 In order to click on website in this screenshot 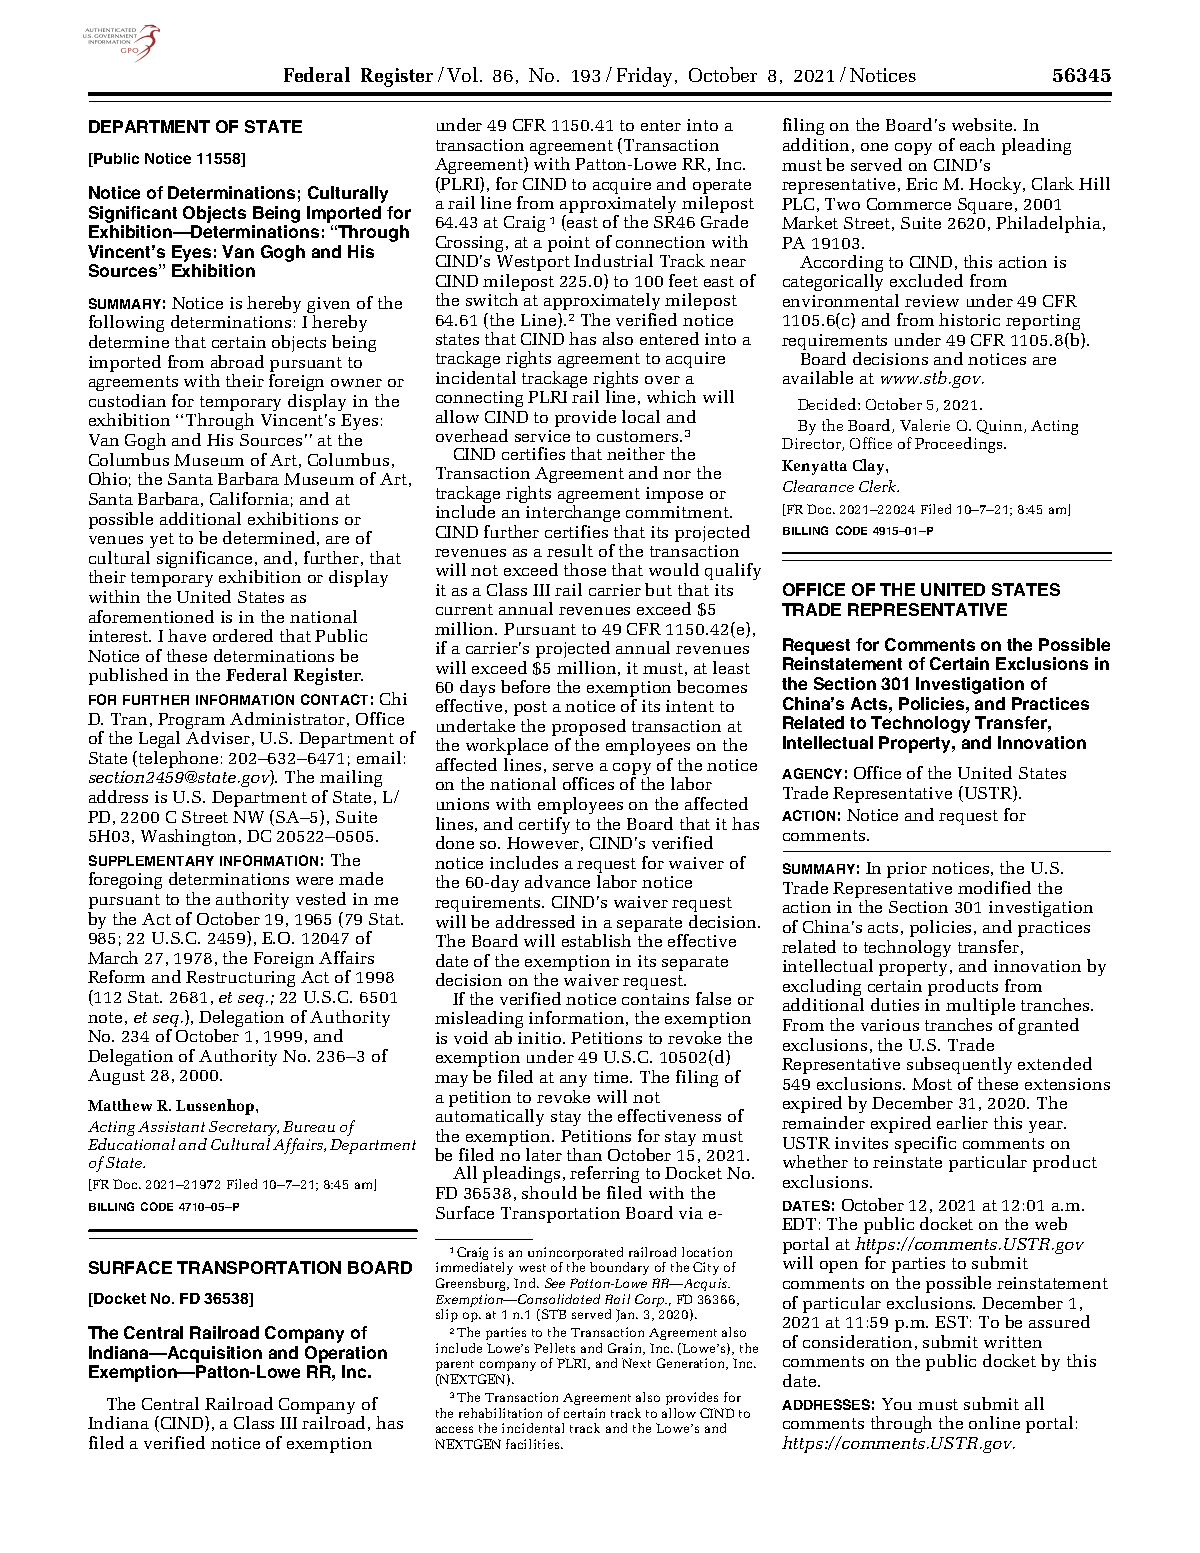, I will do `click(983, 124)`.
